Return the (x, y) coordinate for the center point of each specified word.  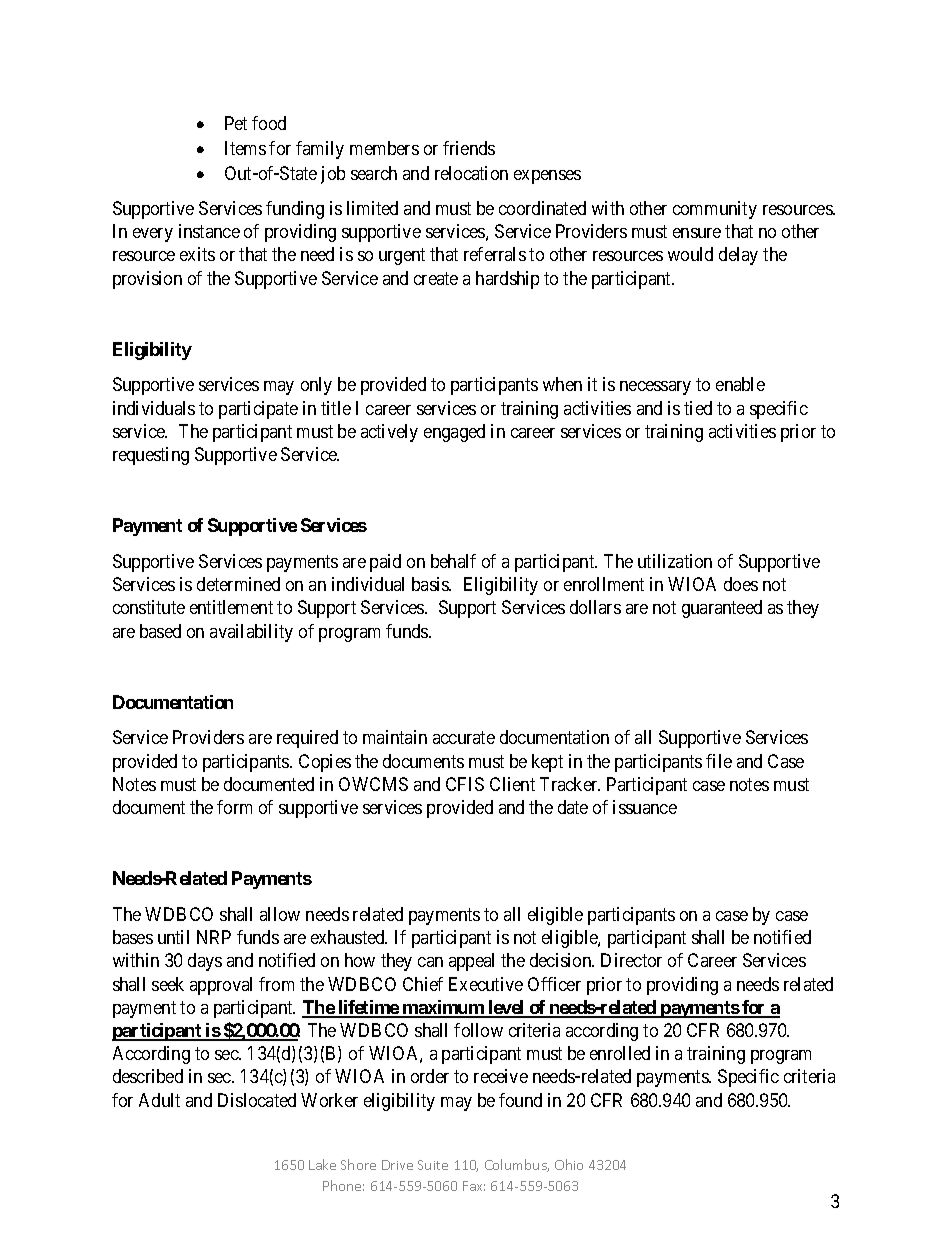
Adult (159, 1100)
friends (469, 148)
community (715, 210)
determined (238, 584)
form (234, 807)
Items (245, 148)
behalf (453, 561)
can (430, 962)
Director (631, 960)
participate (258, 410)
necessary (655, 388)
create (436, 278)
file (719, 761)
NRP (214, 937)
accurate (464, 738)
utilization (675, 561)
